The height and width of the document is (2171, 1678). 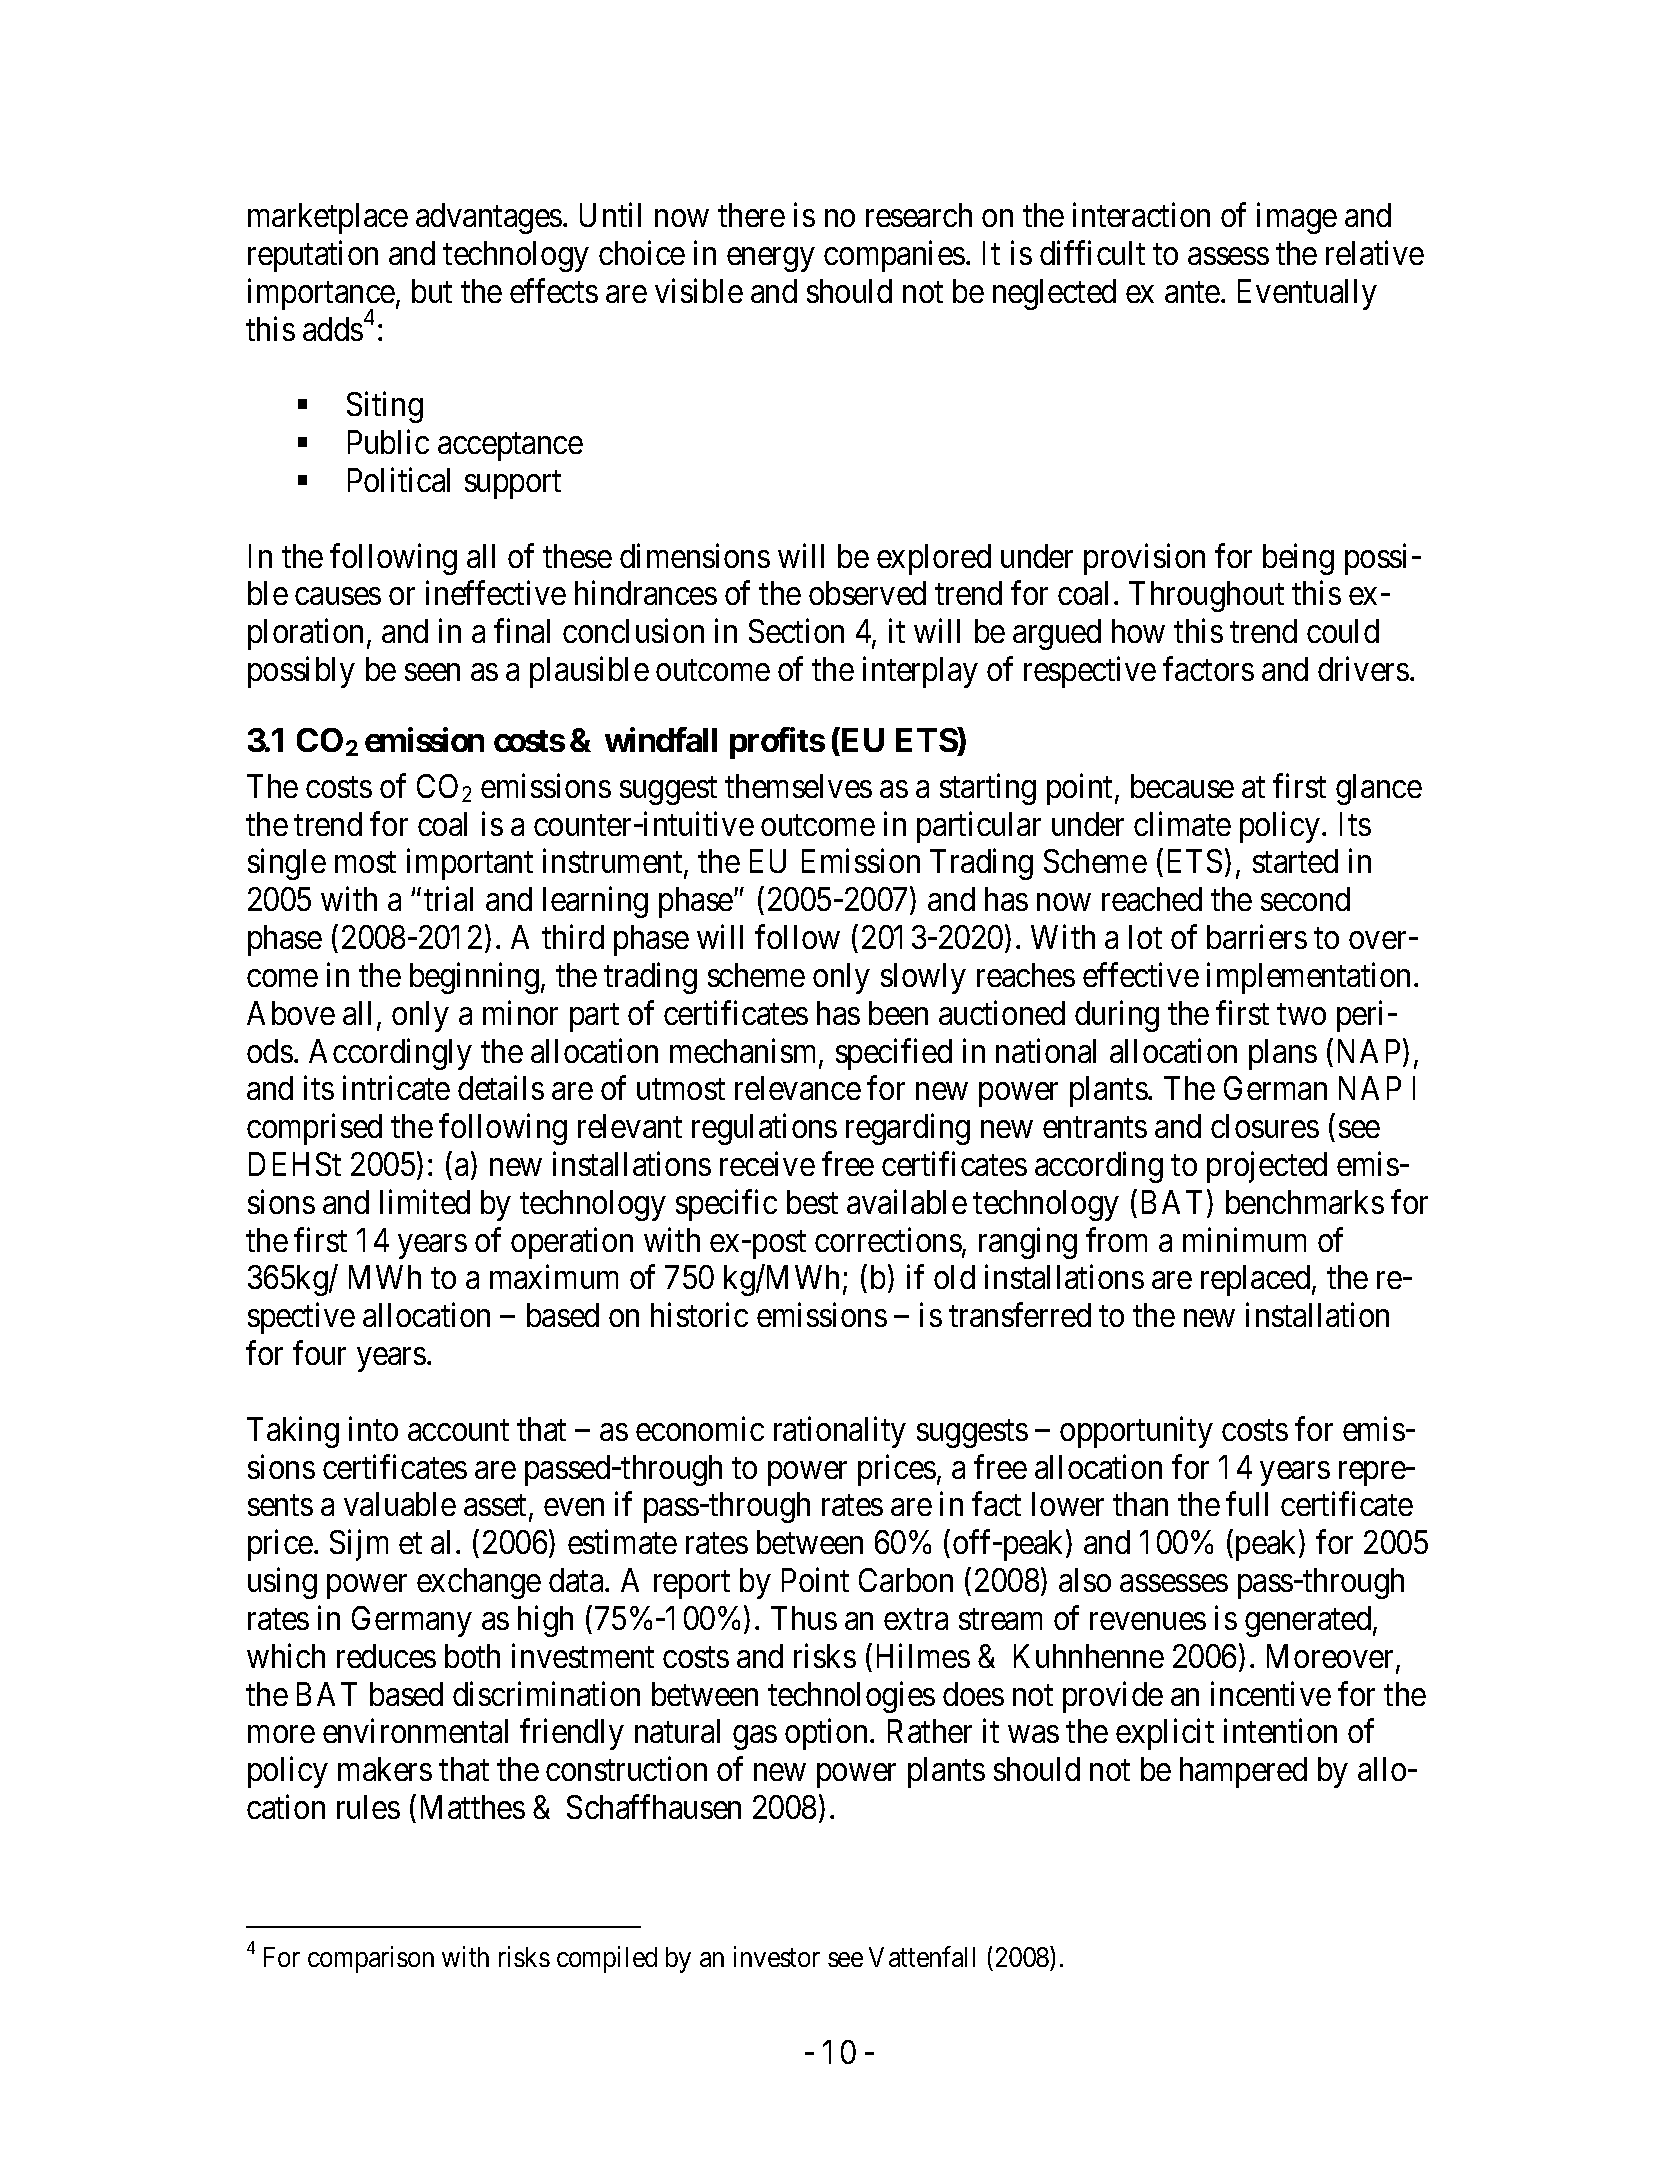 I want to click on into, so click(x=373, y=1428).
